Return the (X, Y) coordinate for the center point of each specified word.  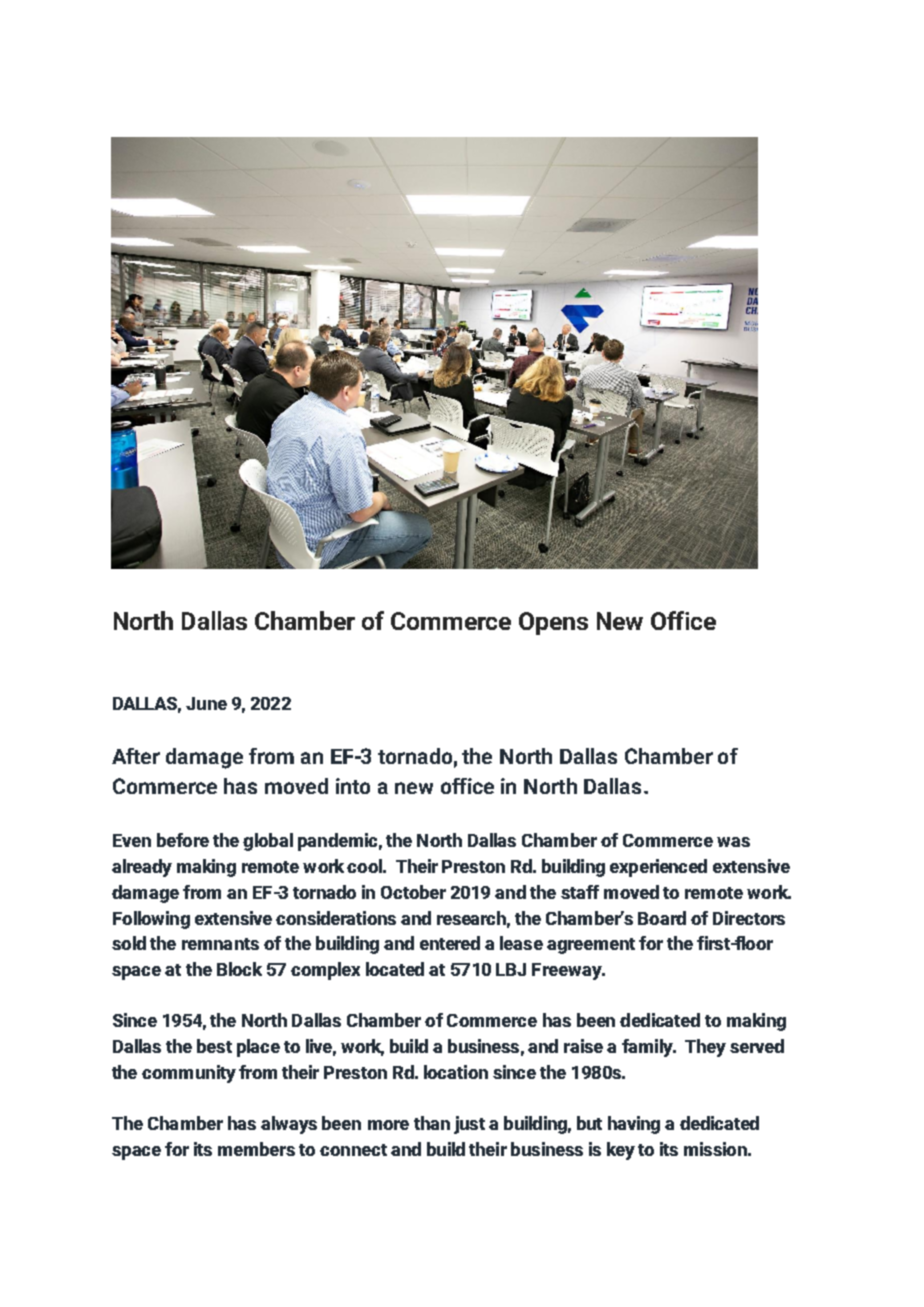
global (268, 842)
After (136, 756)
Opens (553, 623)
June (206, 703)
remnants (220, 944)
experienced (658, 868)
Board (662, 918)
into (353, 786)
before (183, 840)
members (256, 1149)
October (413, 892)
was (733, 842)
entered (450, 943)
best (214, 1046)
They (705, 1048)
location (456, 1072)
